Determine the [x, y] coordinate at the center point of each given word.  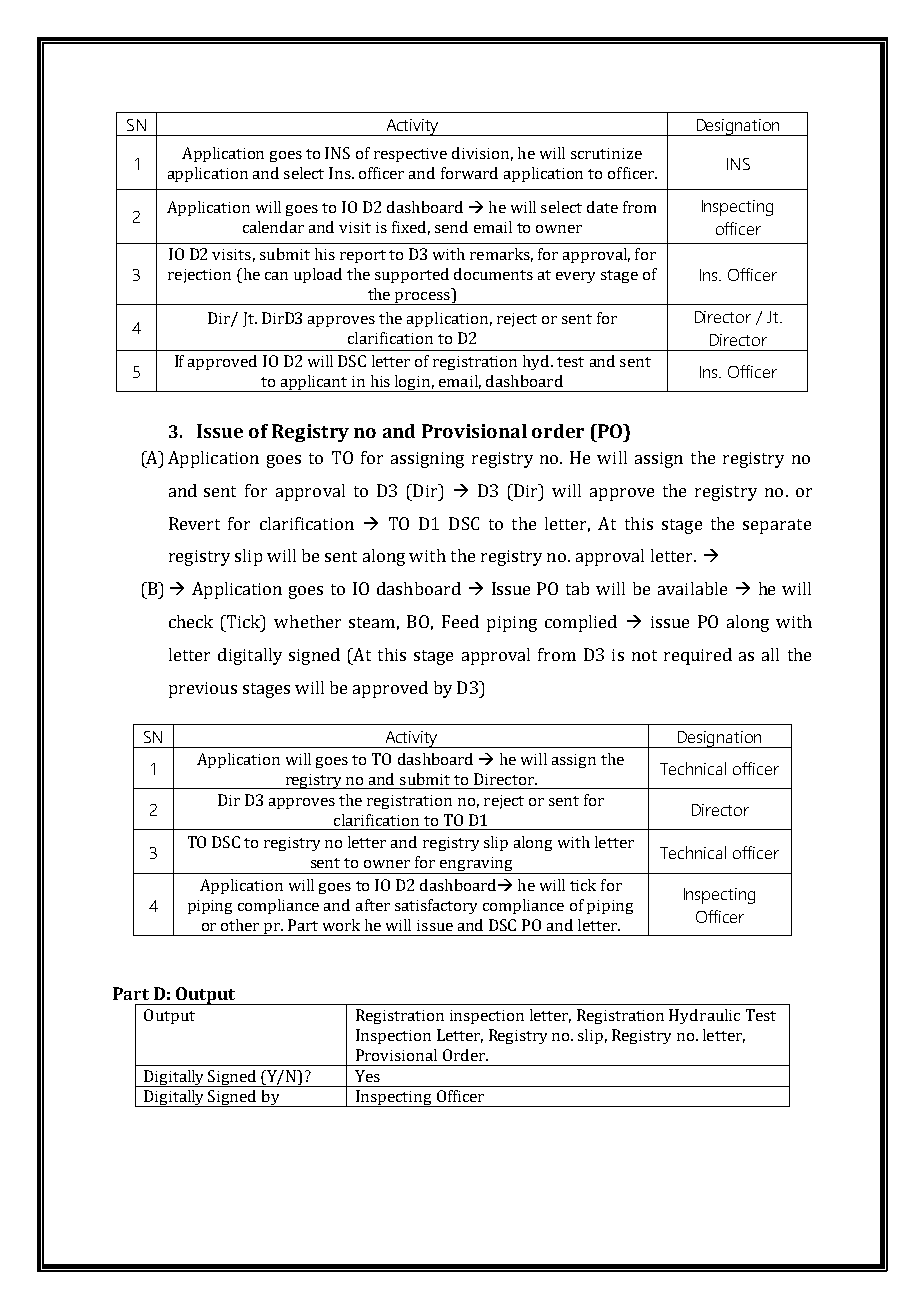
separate [777, 526]
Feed [460, 621]
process [422, 298]
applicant [314, 383]
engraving [476, 865]
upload [318, 275]
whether [307, 621]
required [698, 656]
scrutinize [606, 153]
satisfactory [436, 906]
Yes [367, 1076]
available [692, 588]
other [240, 925]
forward [469, 173]
